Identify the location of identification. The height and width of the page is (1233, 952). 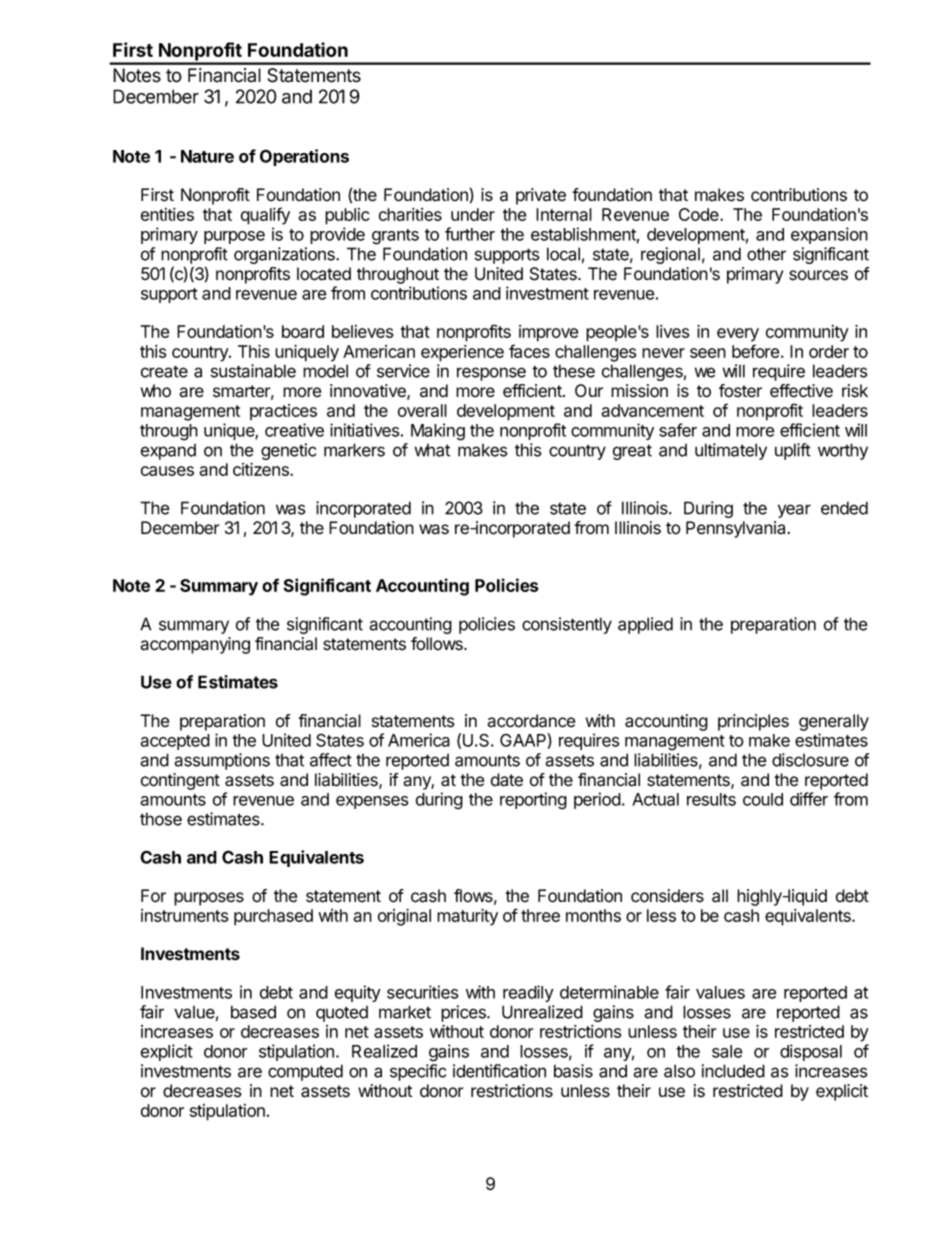
(499, 1071).
